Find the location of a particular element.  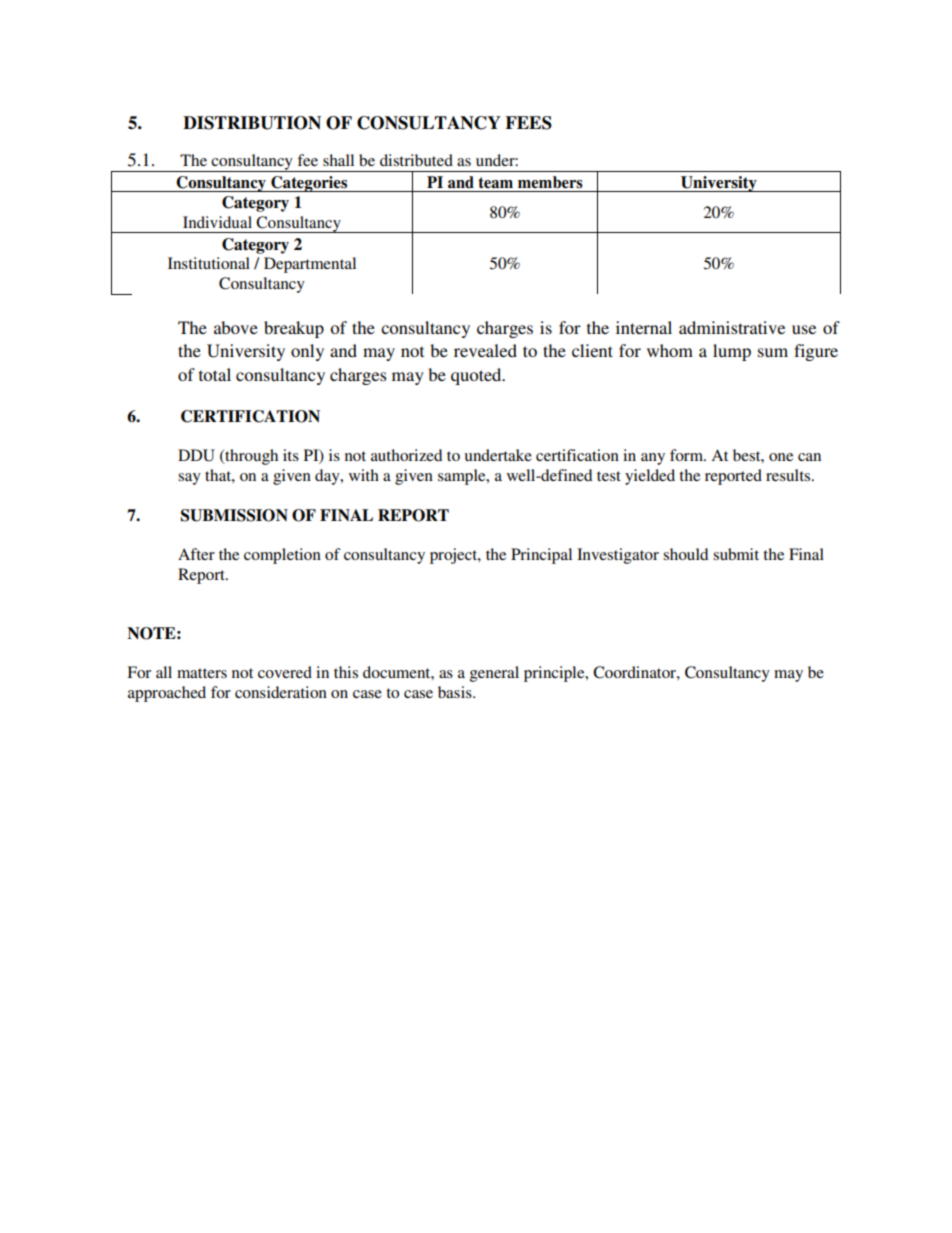

team is located at coordinates (495, 183).
